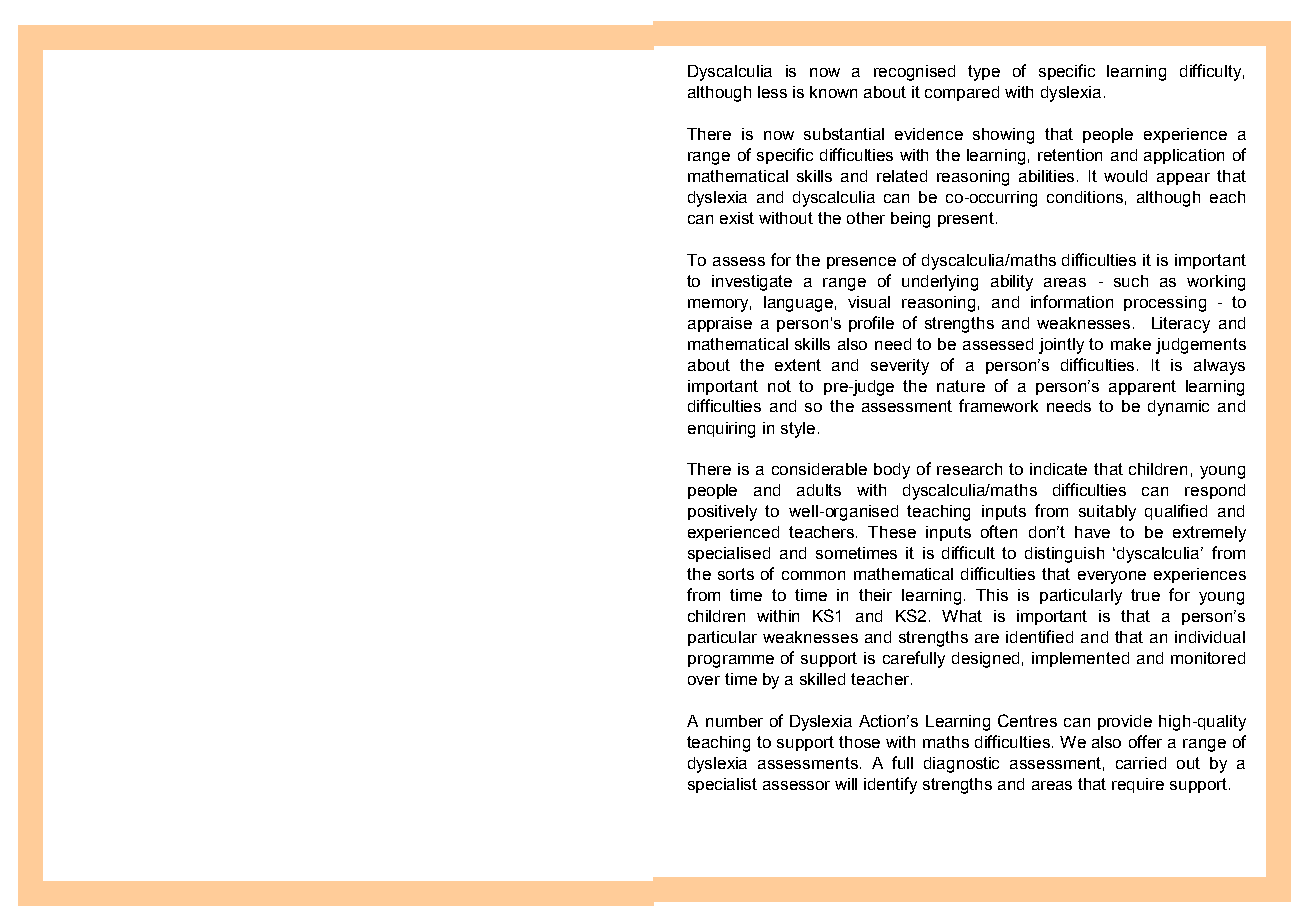  I want to click on framework, so click(998, 405).
